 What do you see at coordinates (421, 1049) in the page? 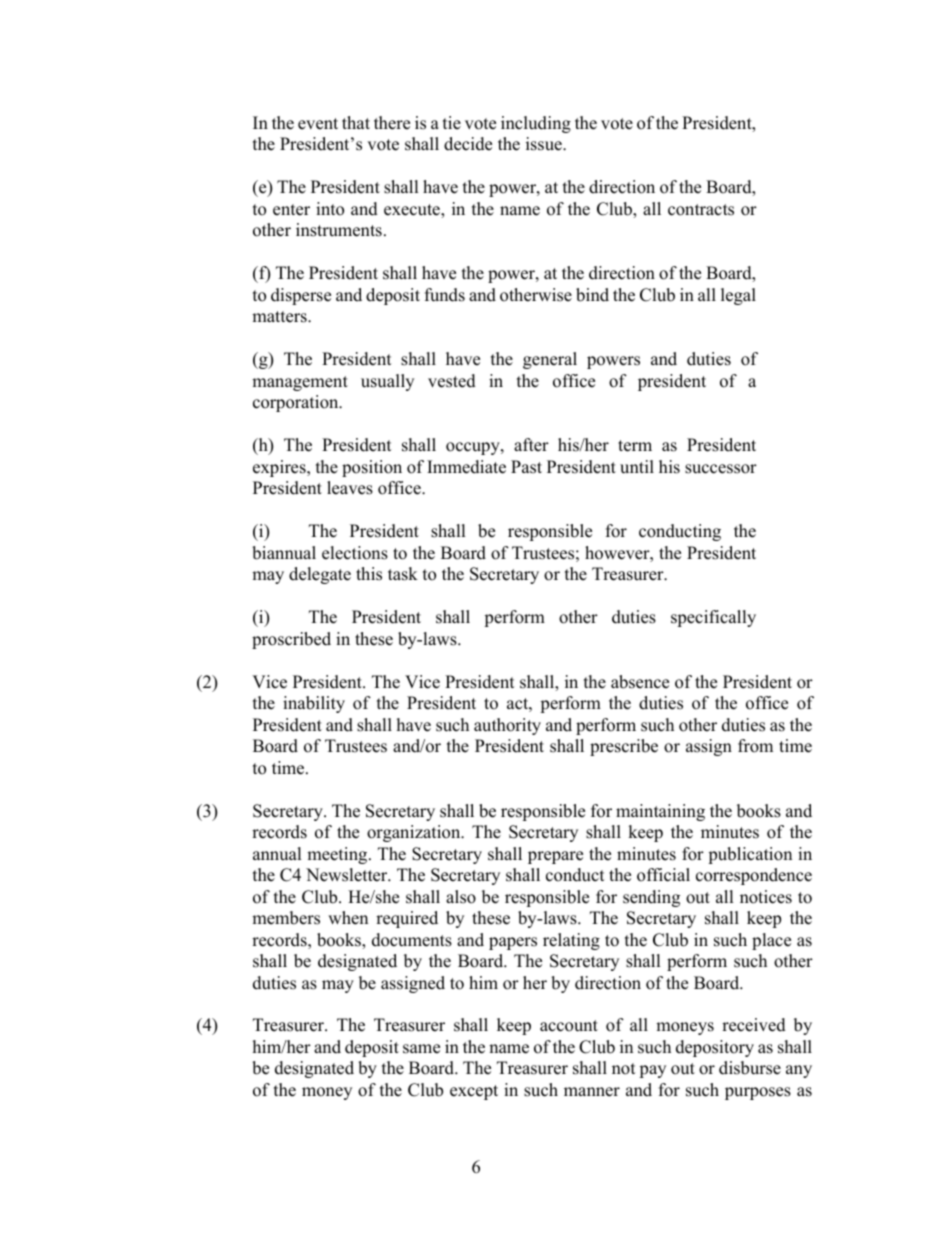
I see `same` at bounding box center [421, 1049].
